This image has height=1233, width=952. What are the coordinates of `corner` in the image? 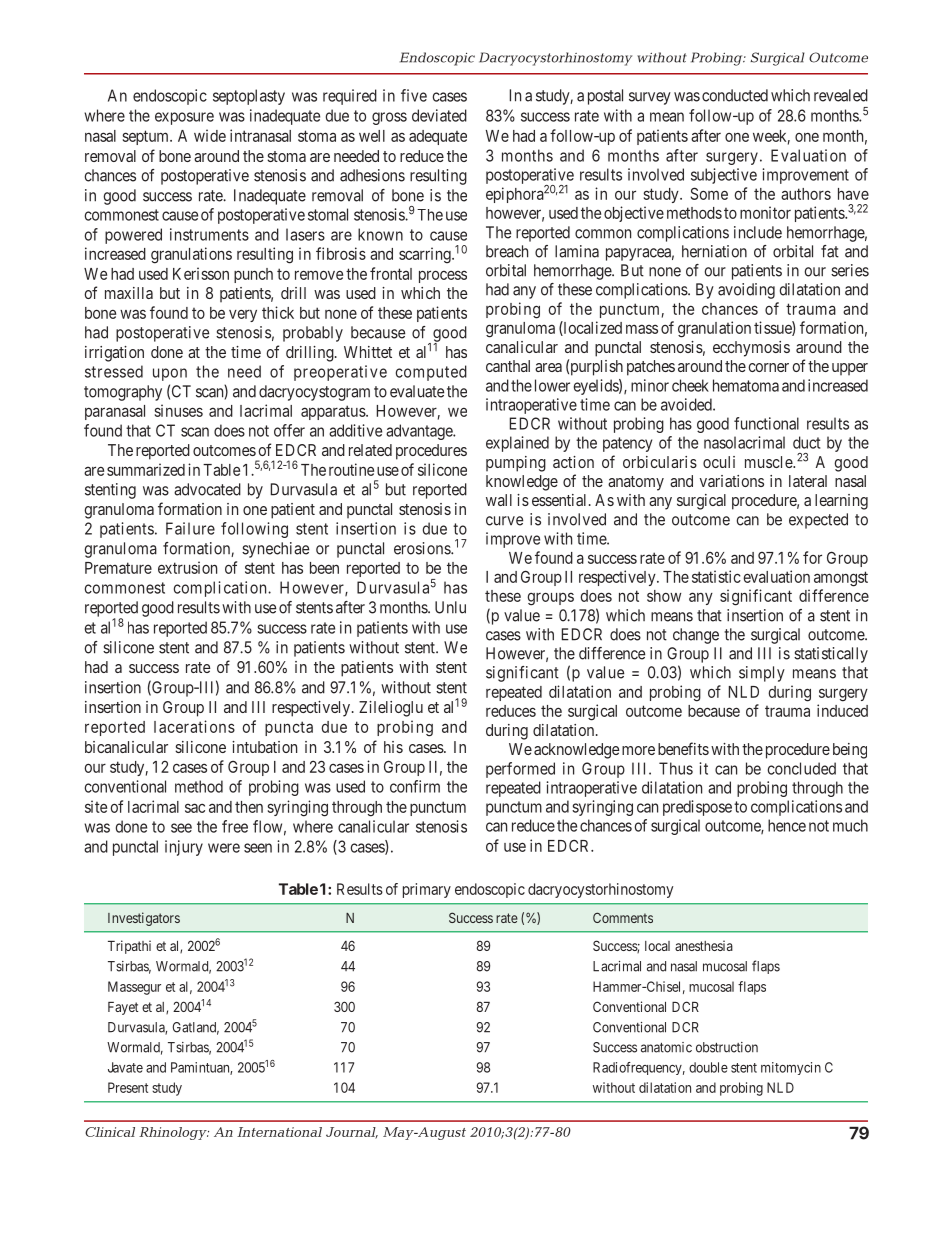 It's located at (768, 367).
